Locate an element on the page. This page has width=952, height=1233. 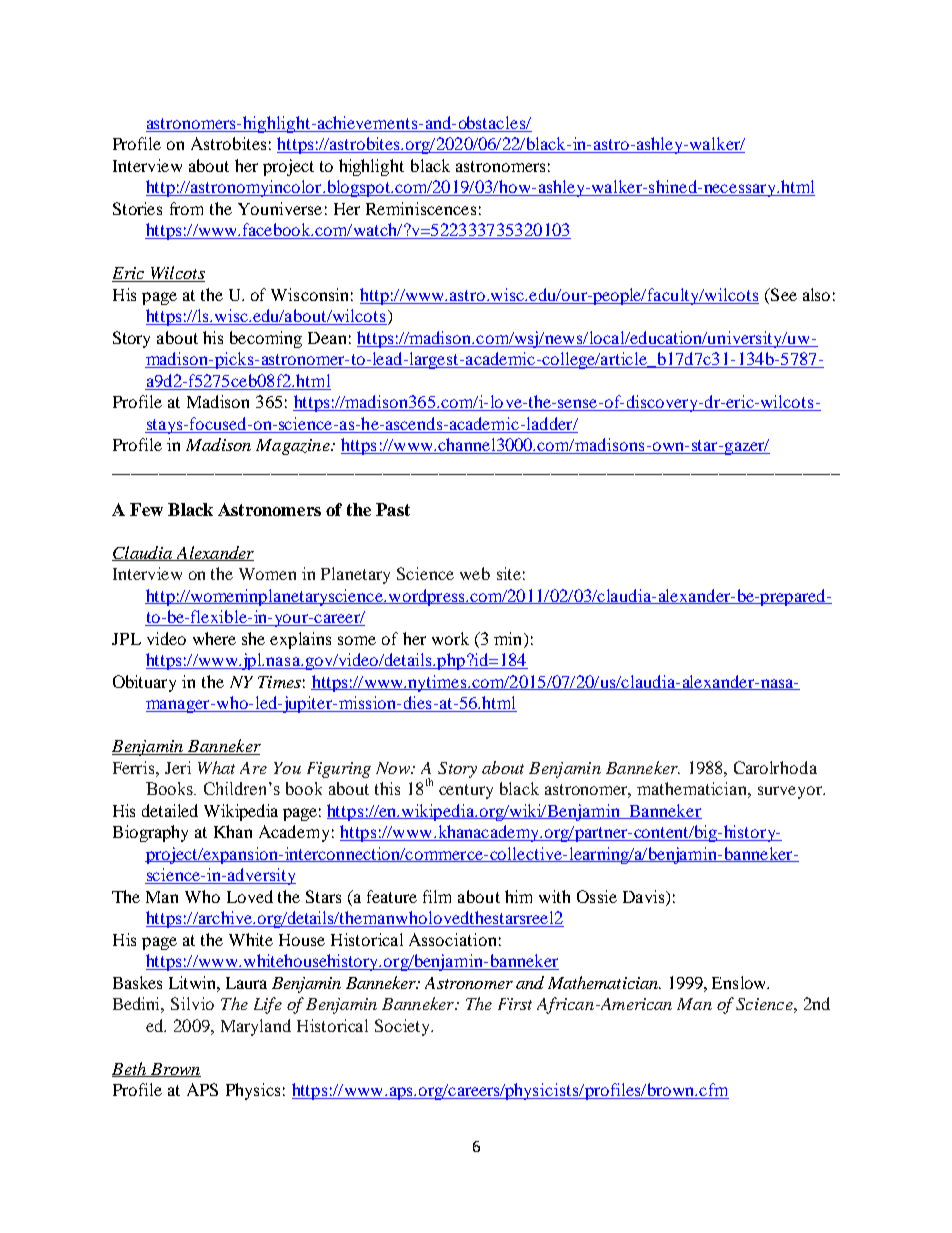
Dean is located at coordinates (327, 338).
